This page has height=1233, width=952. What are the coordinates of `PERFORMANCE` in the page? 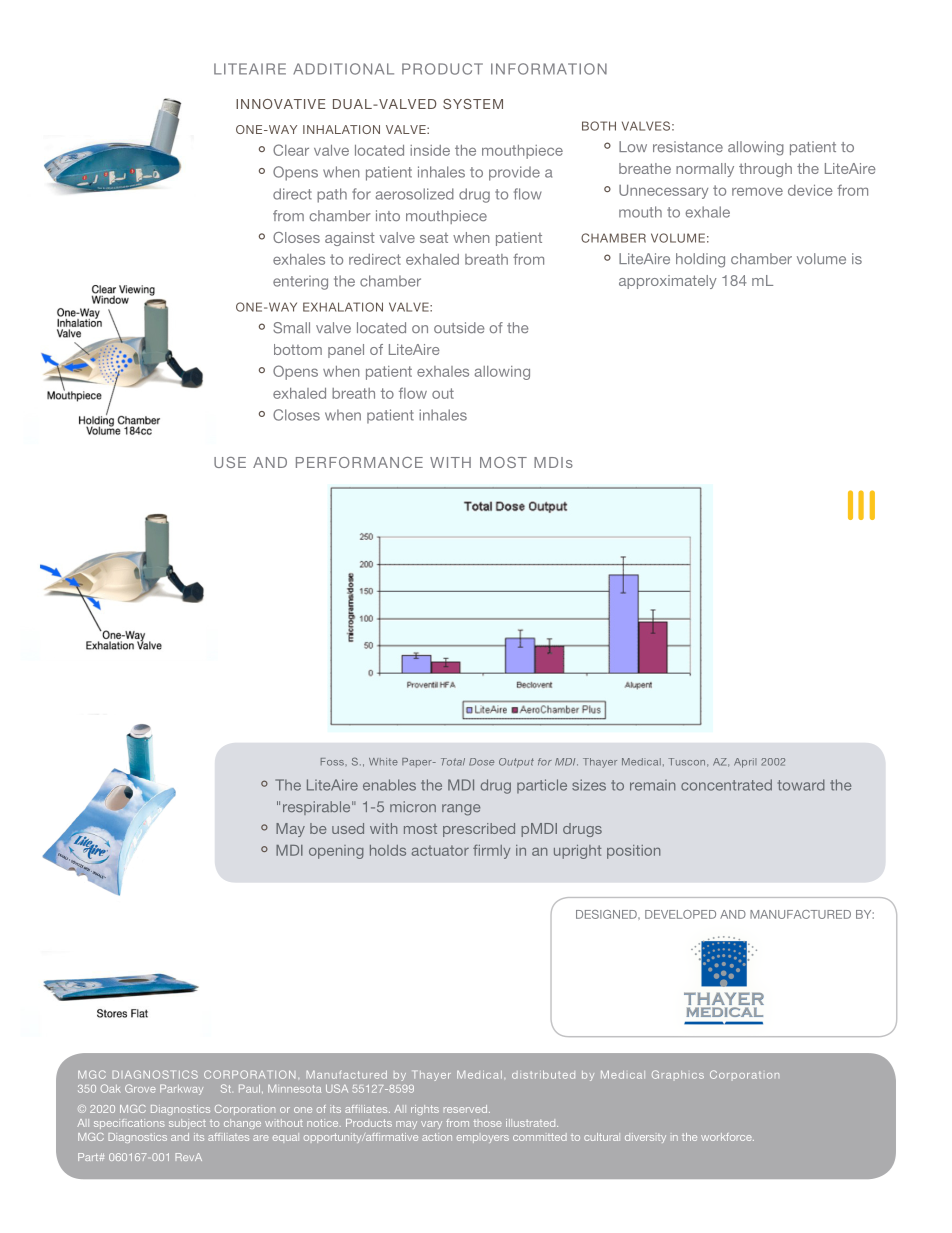 It's located at (359, 462).
